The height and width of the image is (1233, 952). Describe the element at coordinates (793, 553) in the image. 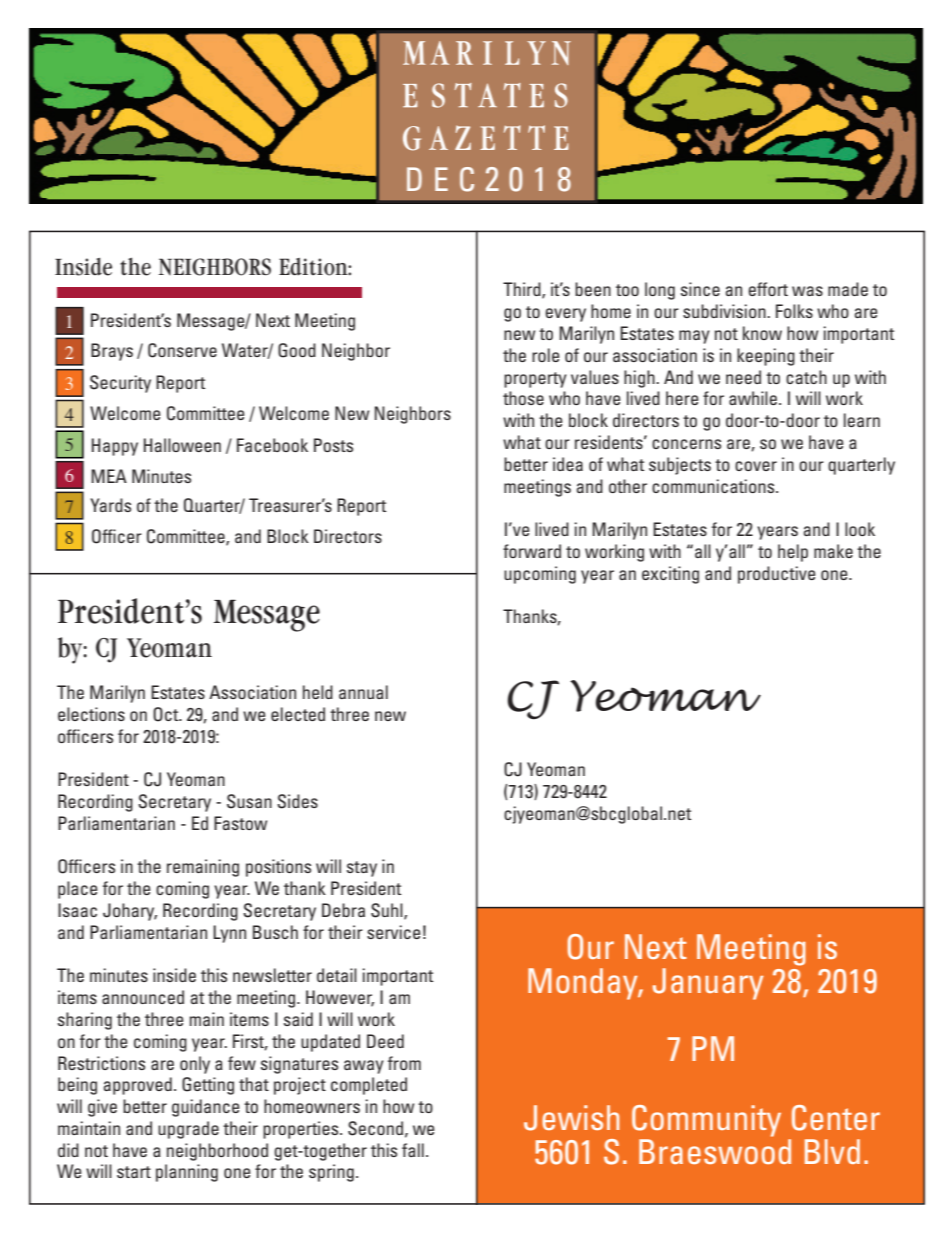

I see `help` at that location.
